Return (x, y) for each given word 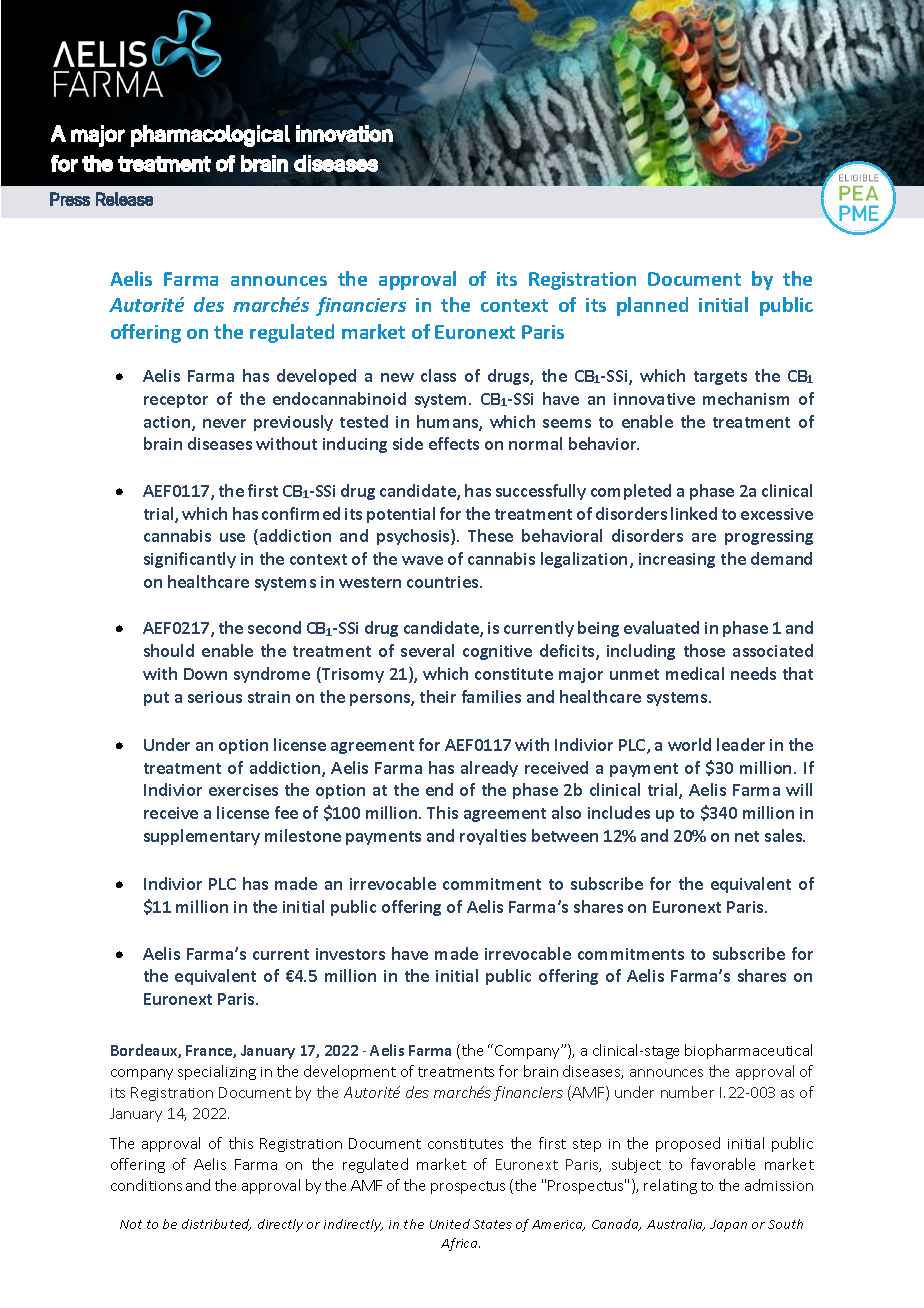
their (438, 696)
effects (454, 443)
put (156, 699)
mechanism (746, 398)
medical (695, 673)
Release (124, 199)
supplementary (202, 837)
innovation (344, 133)
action (168, 423)
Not (131, 1224)
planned (652, 306)
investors (350, 954)
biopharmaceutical (748, 1051)
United (450, 1224)
